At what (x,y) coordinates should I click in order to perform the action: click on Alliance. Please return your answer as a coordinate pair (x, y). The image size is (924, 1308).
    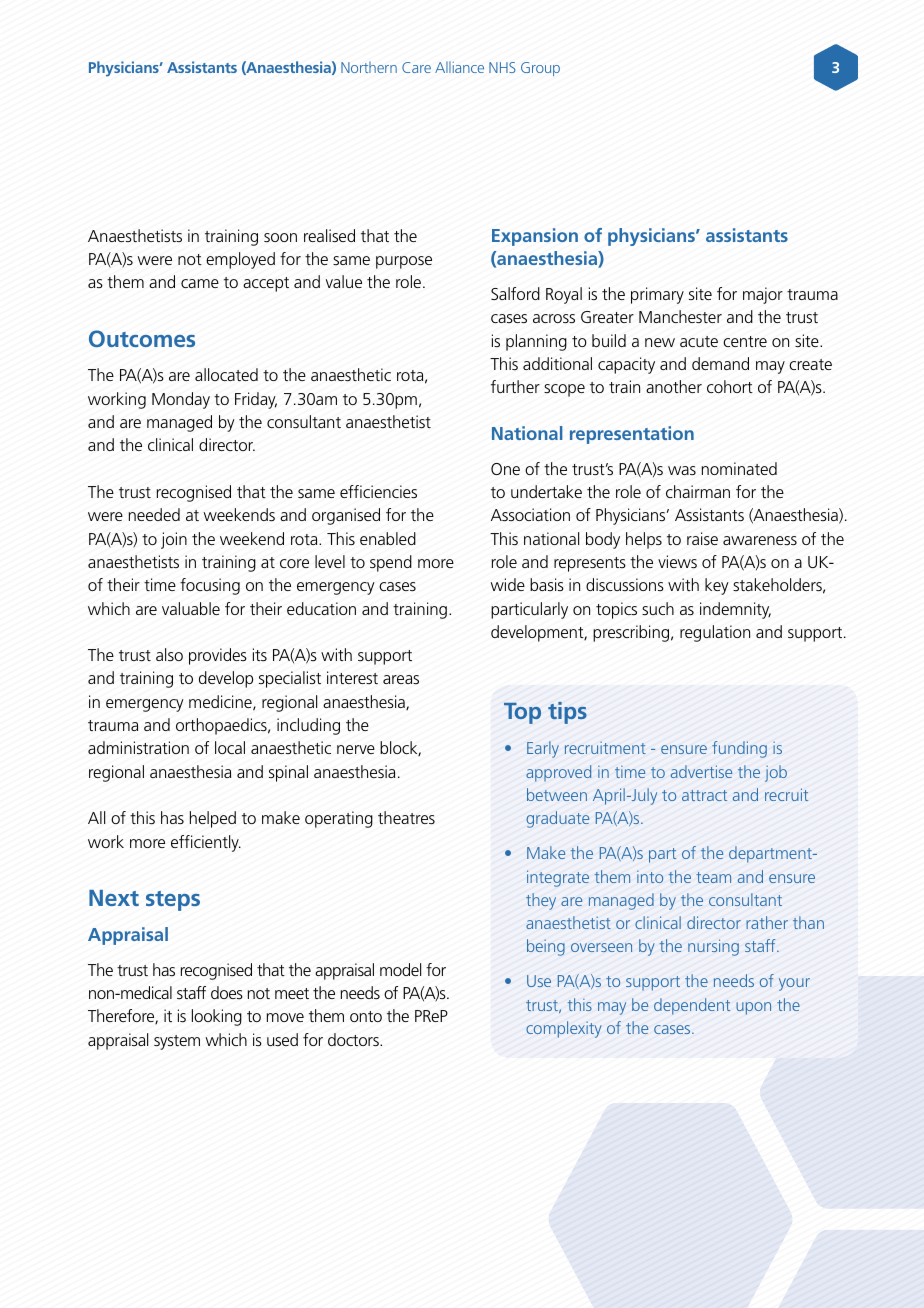
    Looking at the image, I should click on (459, 67).
